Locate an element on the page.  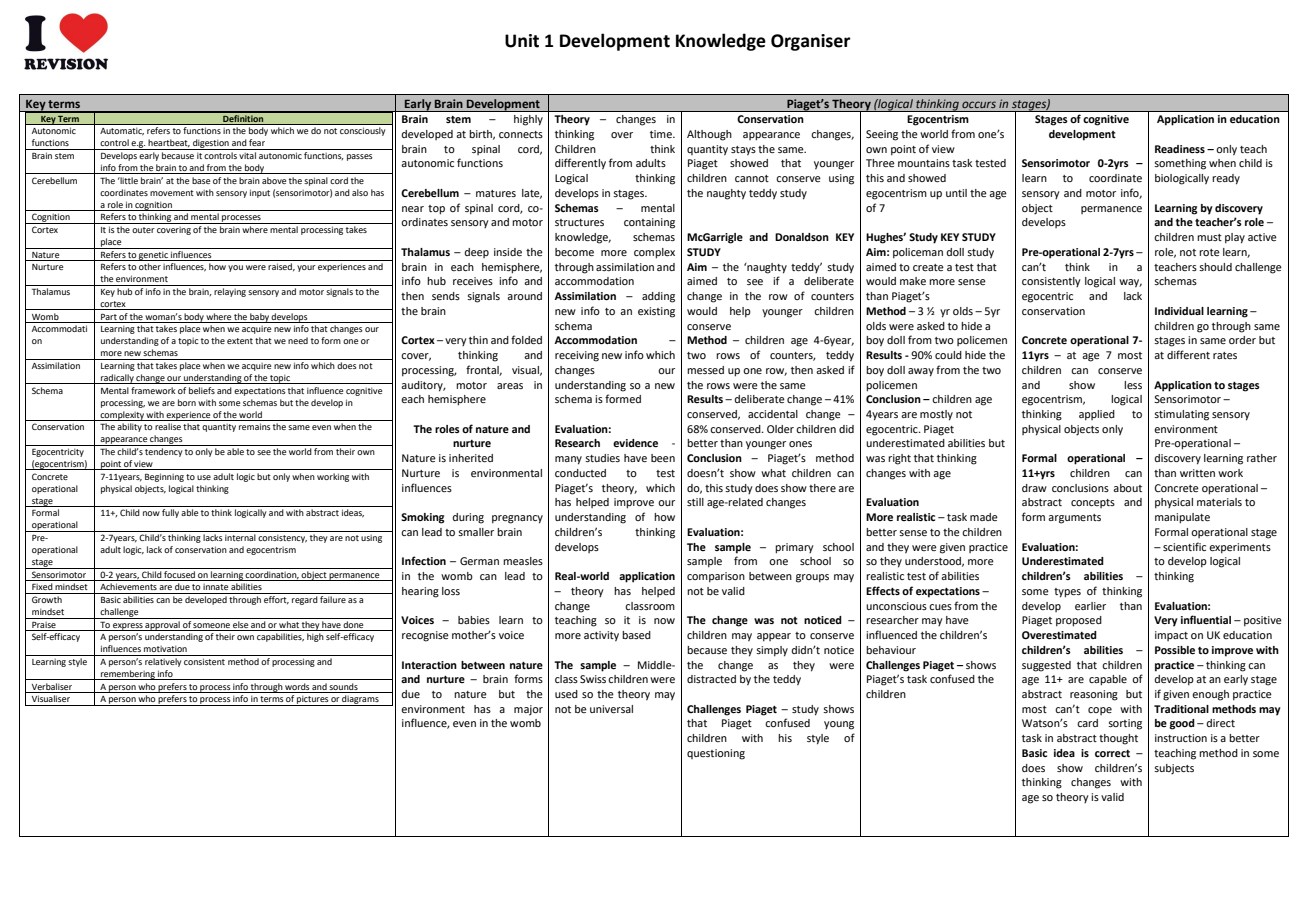
types is located at coordinates (1067, 593).
